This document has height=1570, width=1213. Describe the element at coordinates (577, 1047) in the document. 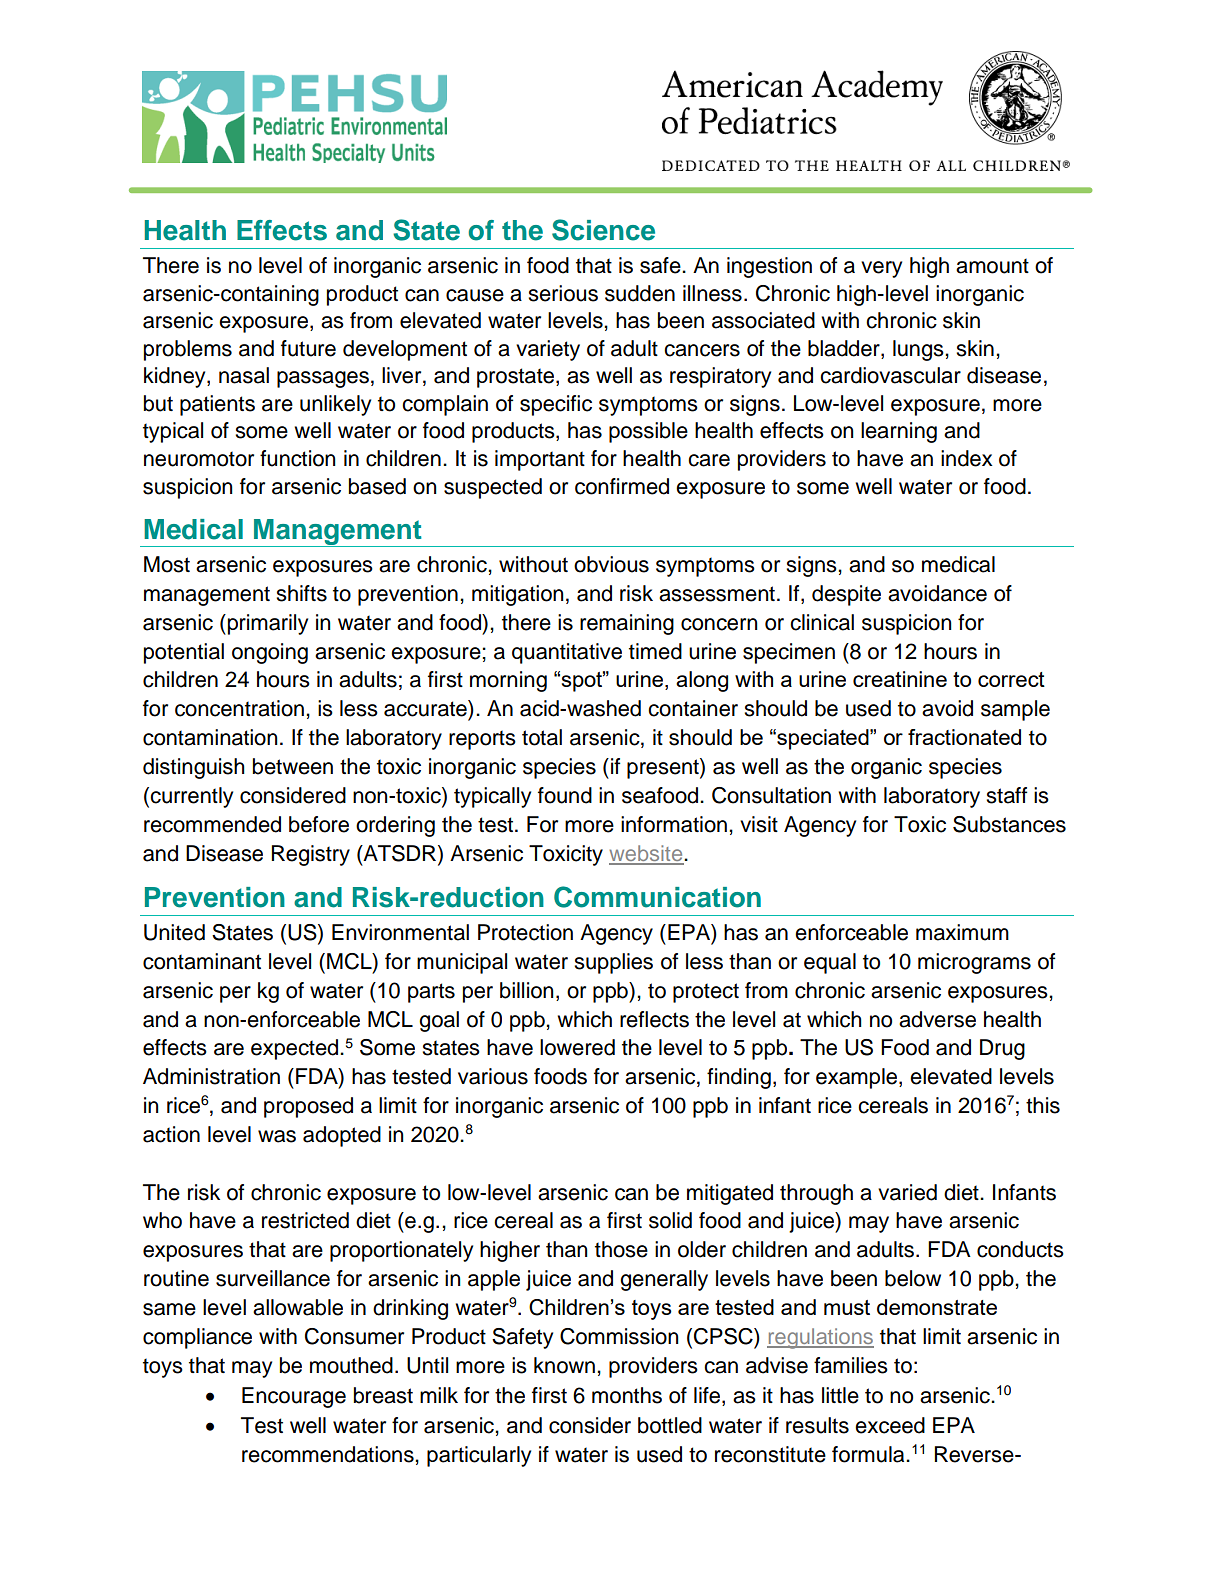

I see `lowered` at that location.
